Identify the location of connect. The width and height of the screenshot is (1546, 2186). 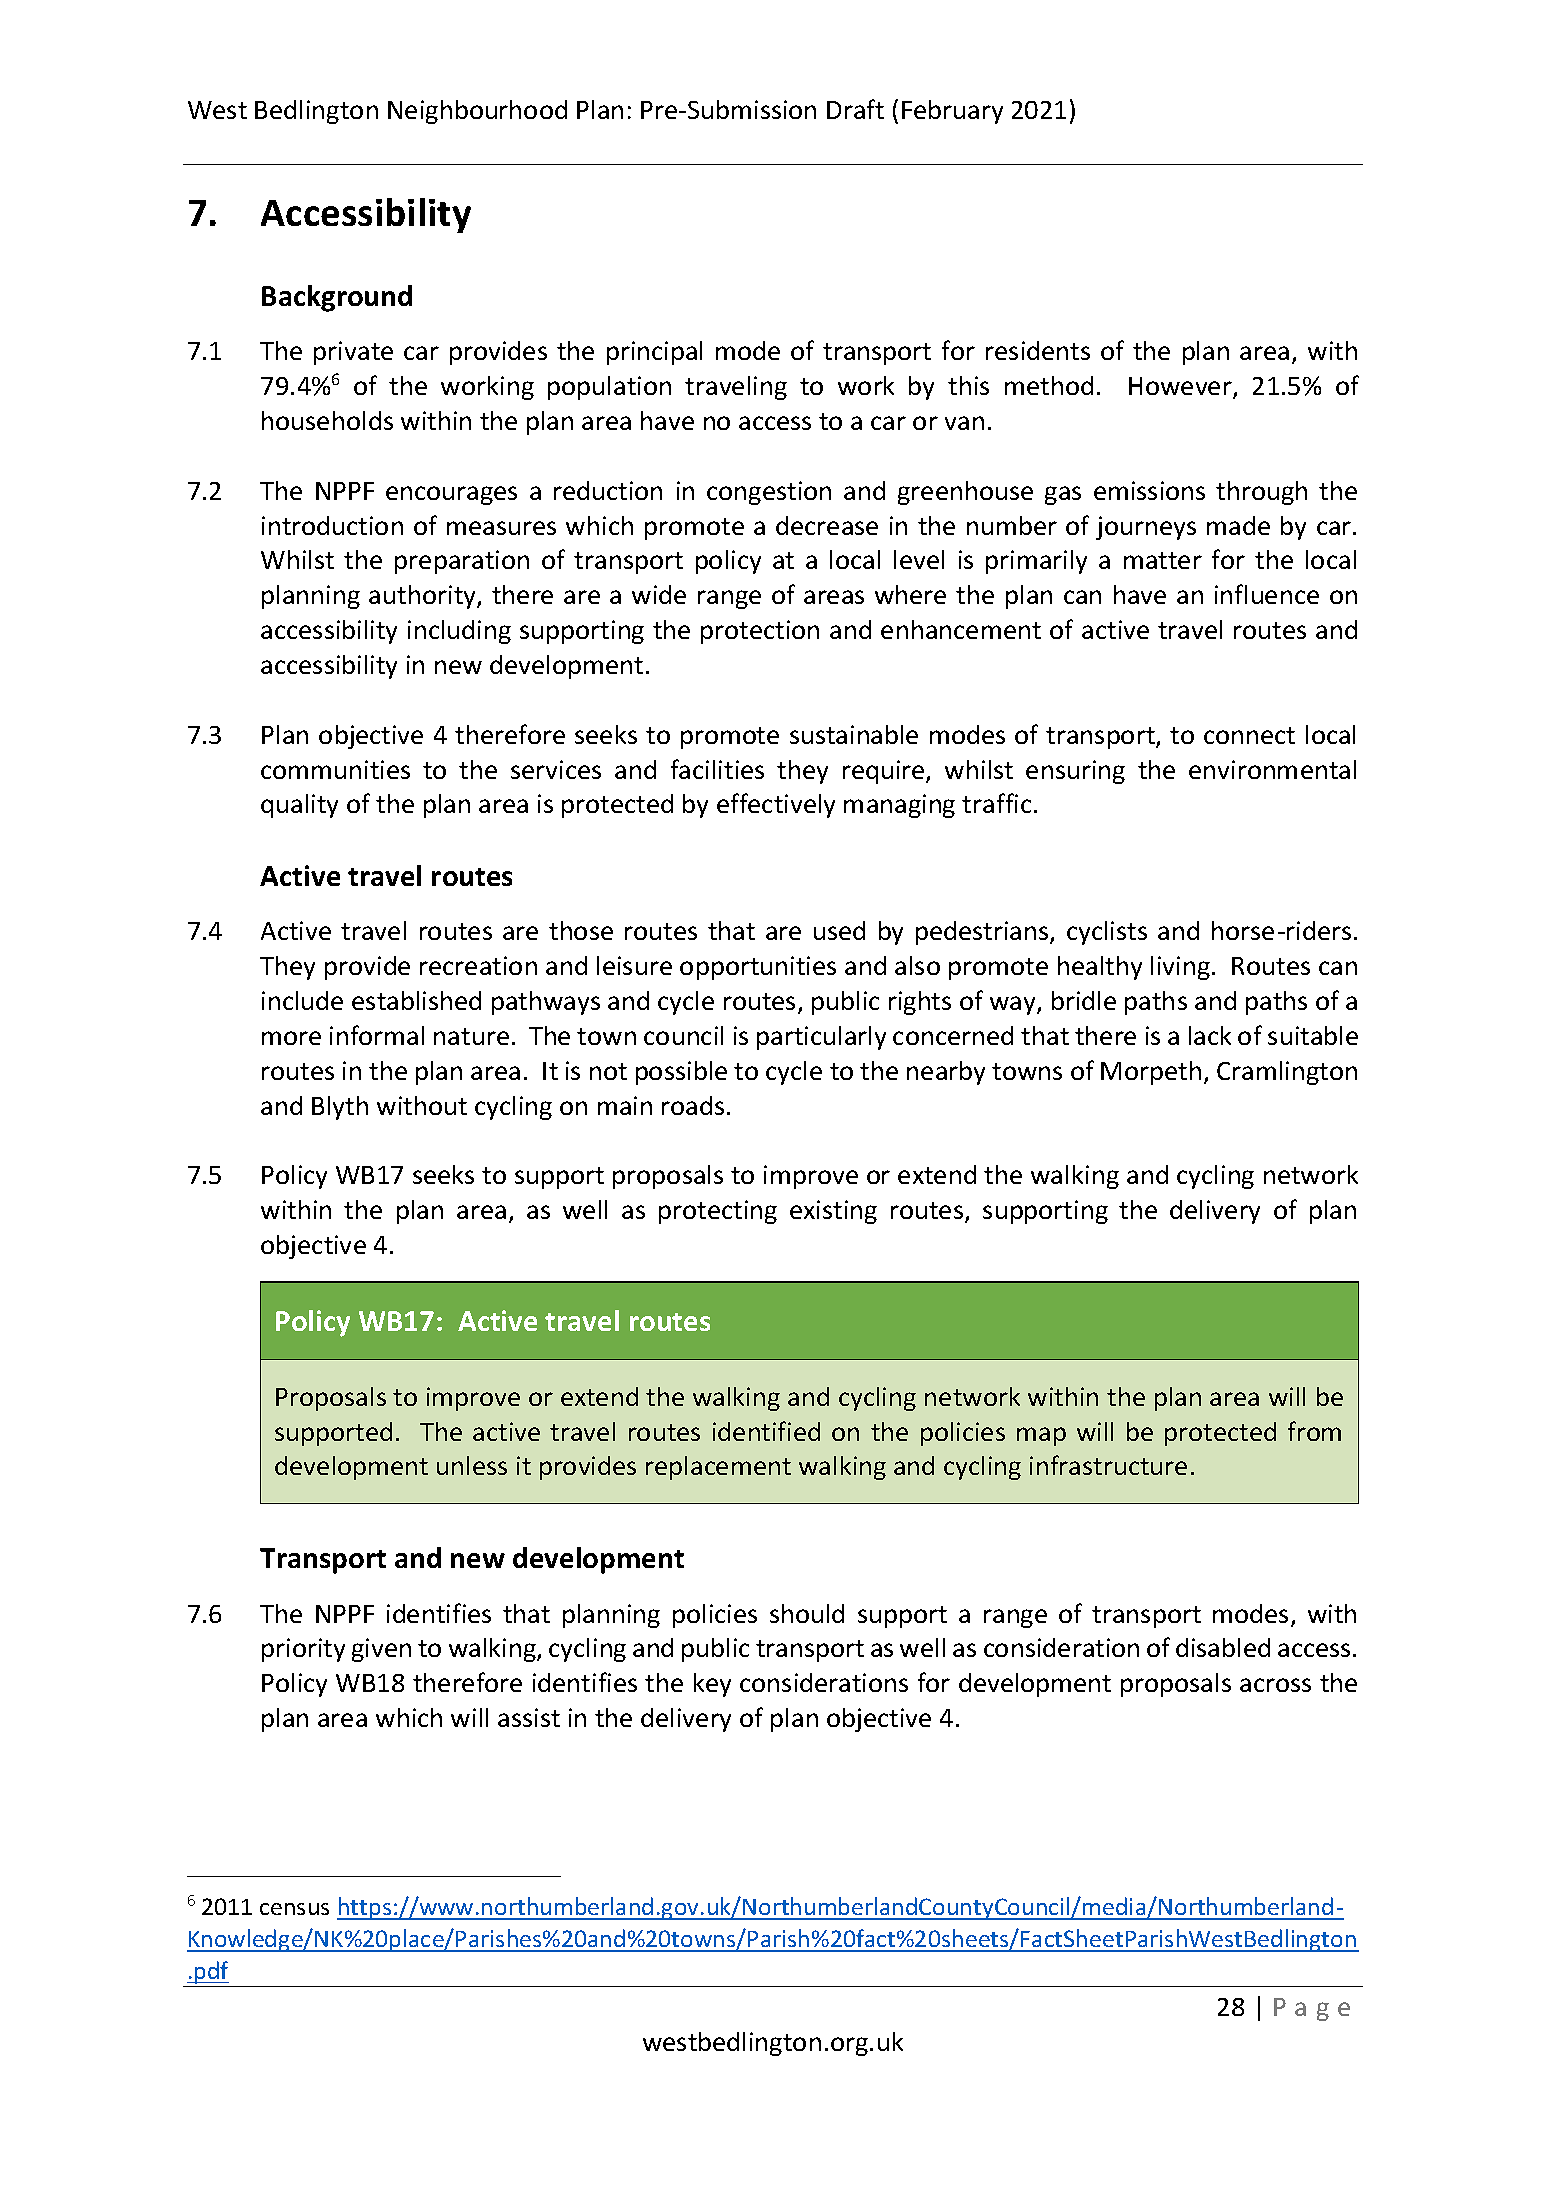
(1249, 735).
